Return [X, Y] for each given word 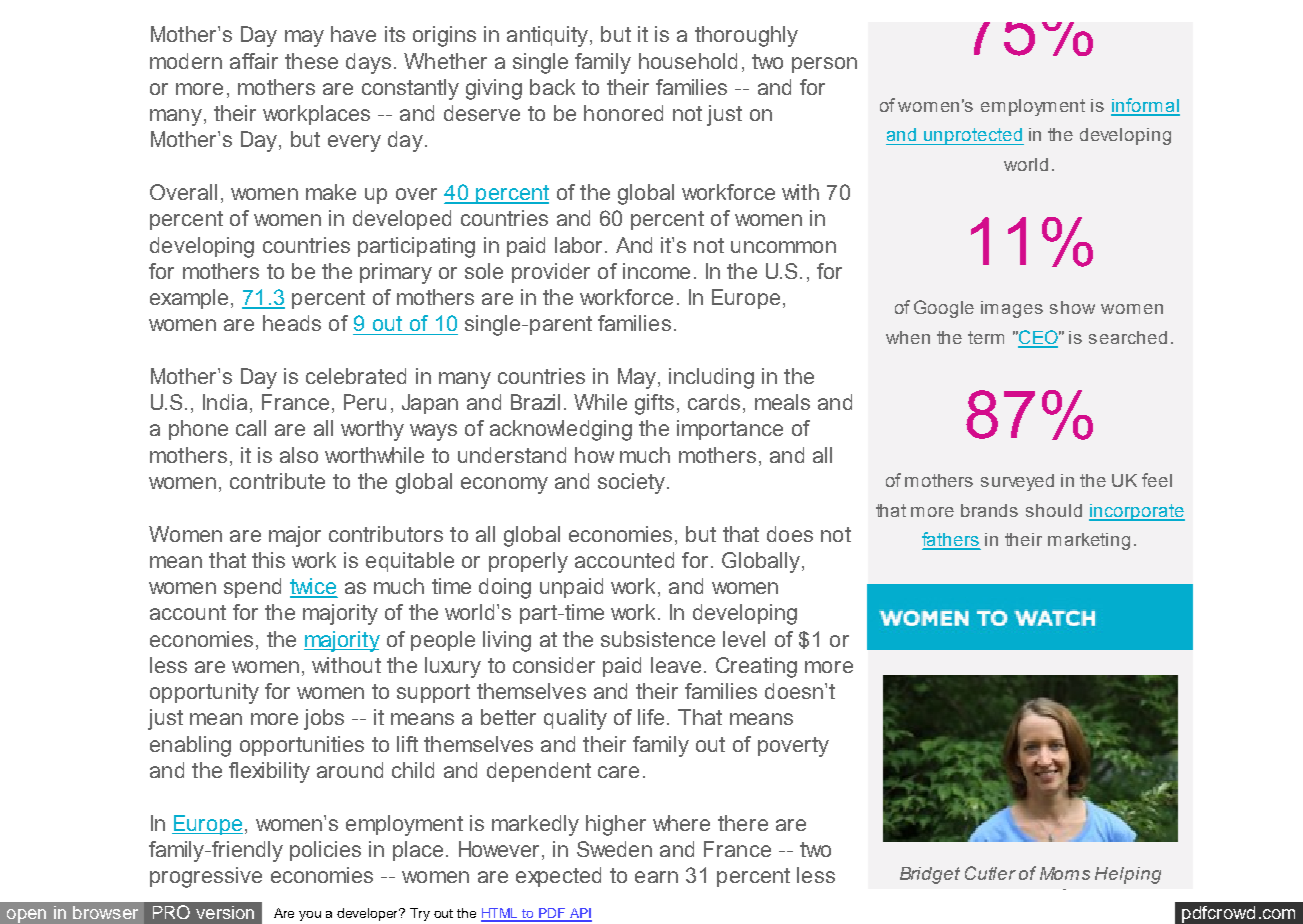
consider [554, 665]
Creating [756, 667]
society [633, 483]
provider [551, 273]
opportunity [204, 693]
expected [558, 877]
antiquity [547, 36]
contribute [277, 481]
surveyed [1017, 482]
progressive [206, 877]
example [189, 299]
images [1012, 309]
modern [186, 61]
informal [1145, 106]
